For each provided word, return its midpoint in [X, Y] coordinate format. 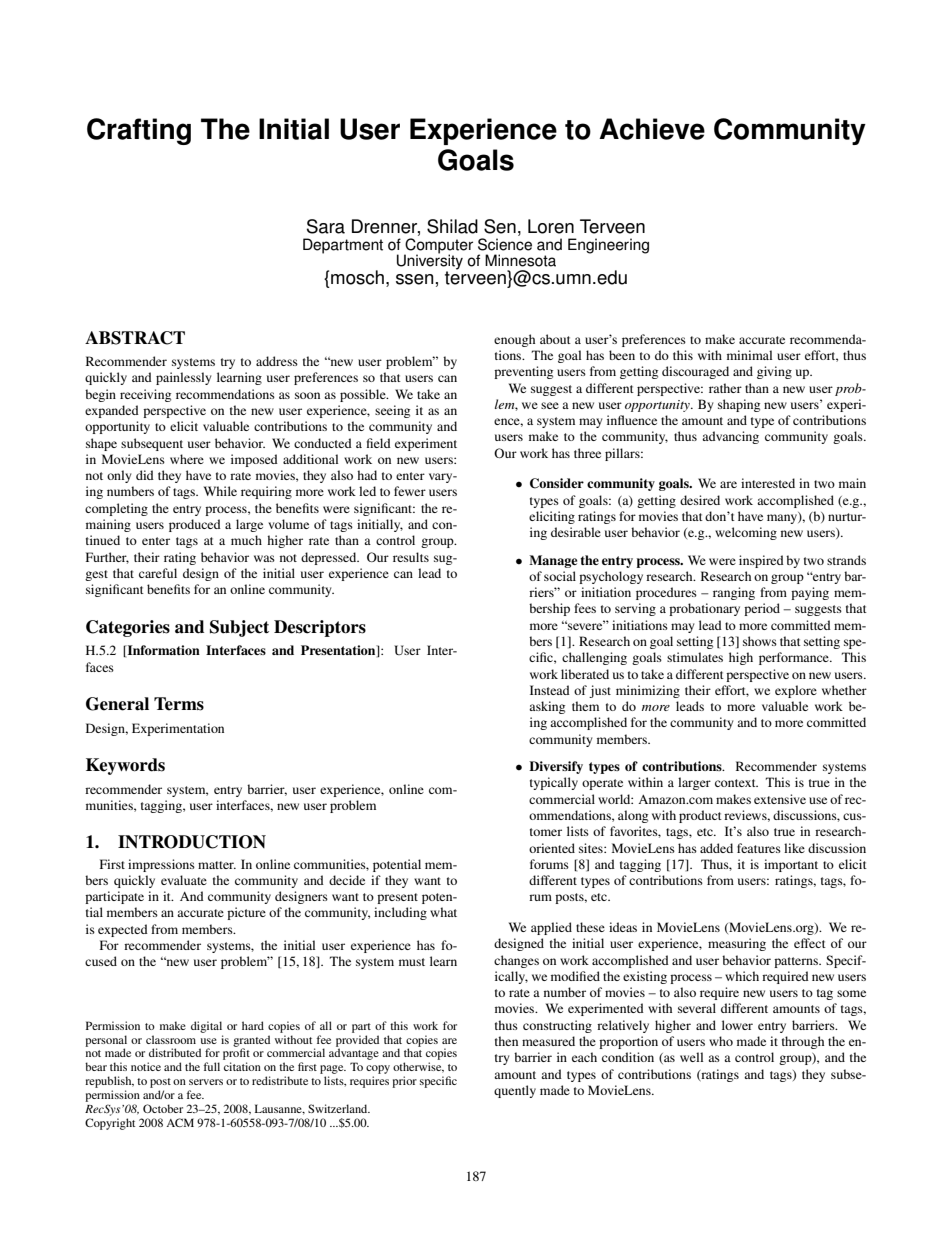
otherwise [418, 1067]
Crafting [139, 131]
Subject [239, 628]
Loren [551, 226]
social [560, 576]
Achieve [652, 129]
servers [206, 1082]
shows [760, 641]
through [803, 1042]
